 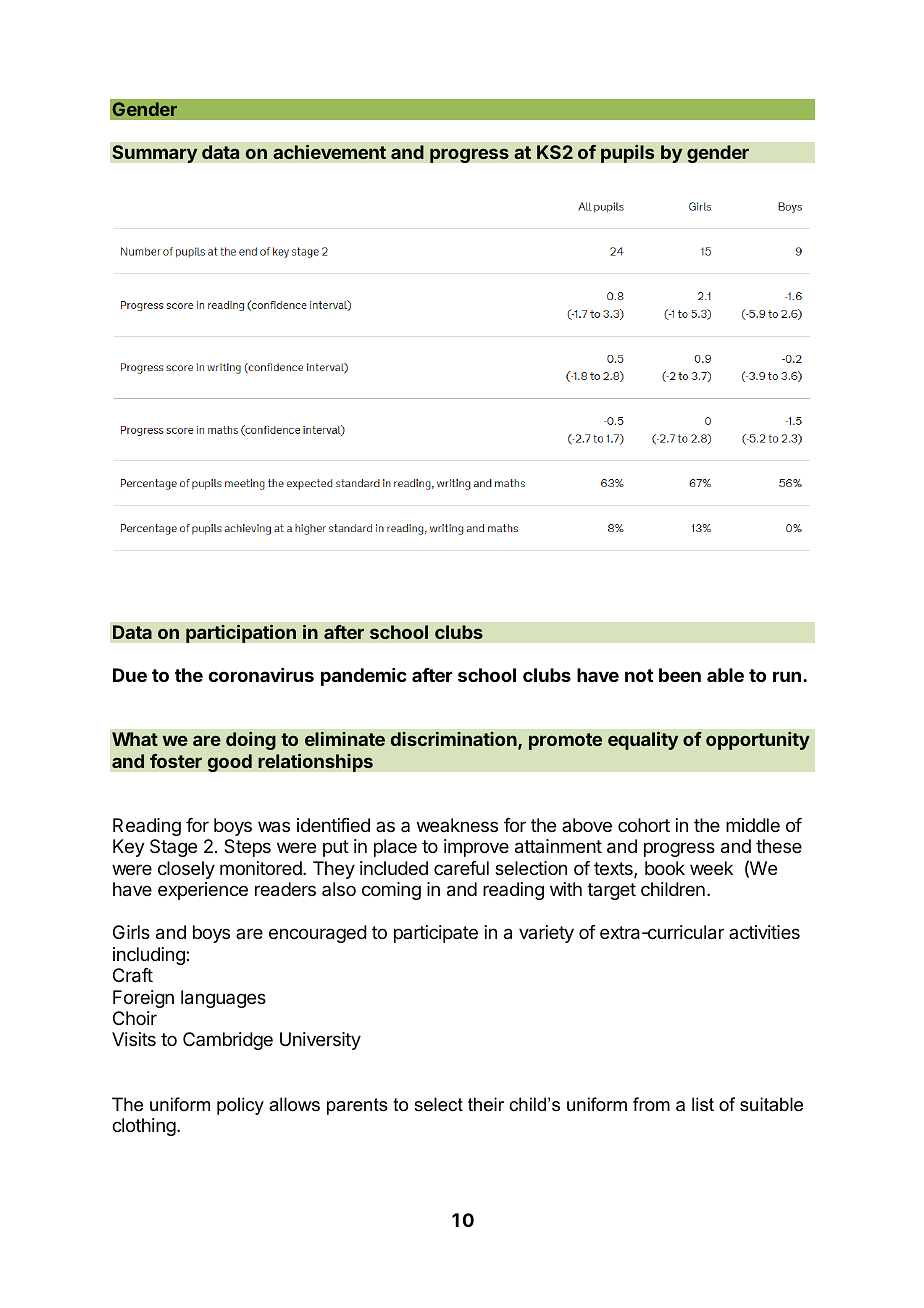 What do you see at coordinates (261, 675) in the screenshot?
I see `coronavirus` at bounding box center [261, 675].
